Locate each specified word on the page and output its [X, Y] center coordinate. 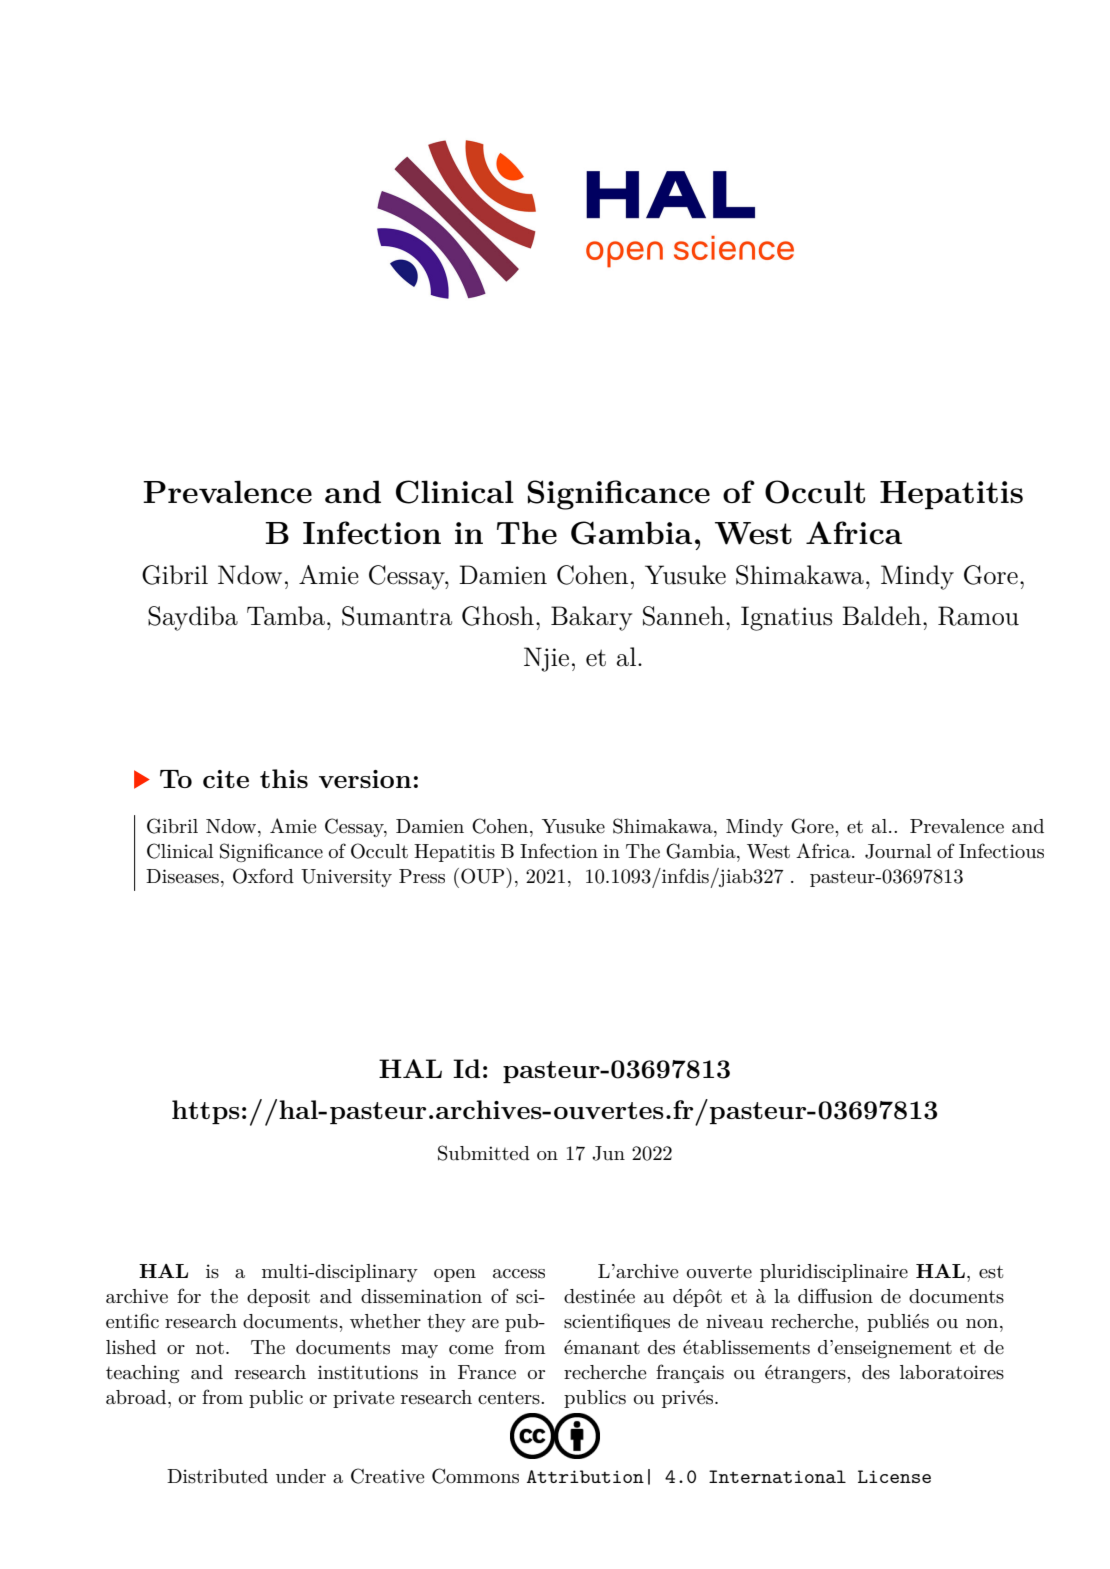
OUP [484, 876]
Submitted [484, 1153]
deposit [278, 1298]
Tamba [286, 616]
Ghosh [498, 616]
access [519, 1274]
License [894, 1476]
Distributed [217, 1476]
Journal [898, 851]
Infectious [1001, 851]
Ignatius [786, 618]
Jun [608, 1153]
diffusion [835, 1296]
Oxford [263, 876]
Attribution [585, 1476]
